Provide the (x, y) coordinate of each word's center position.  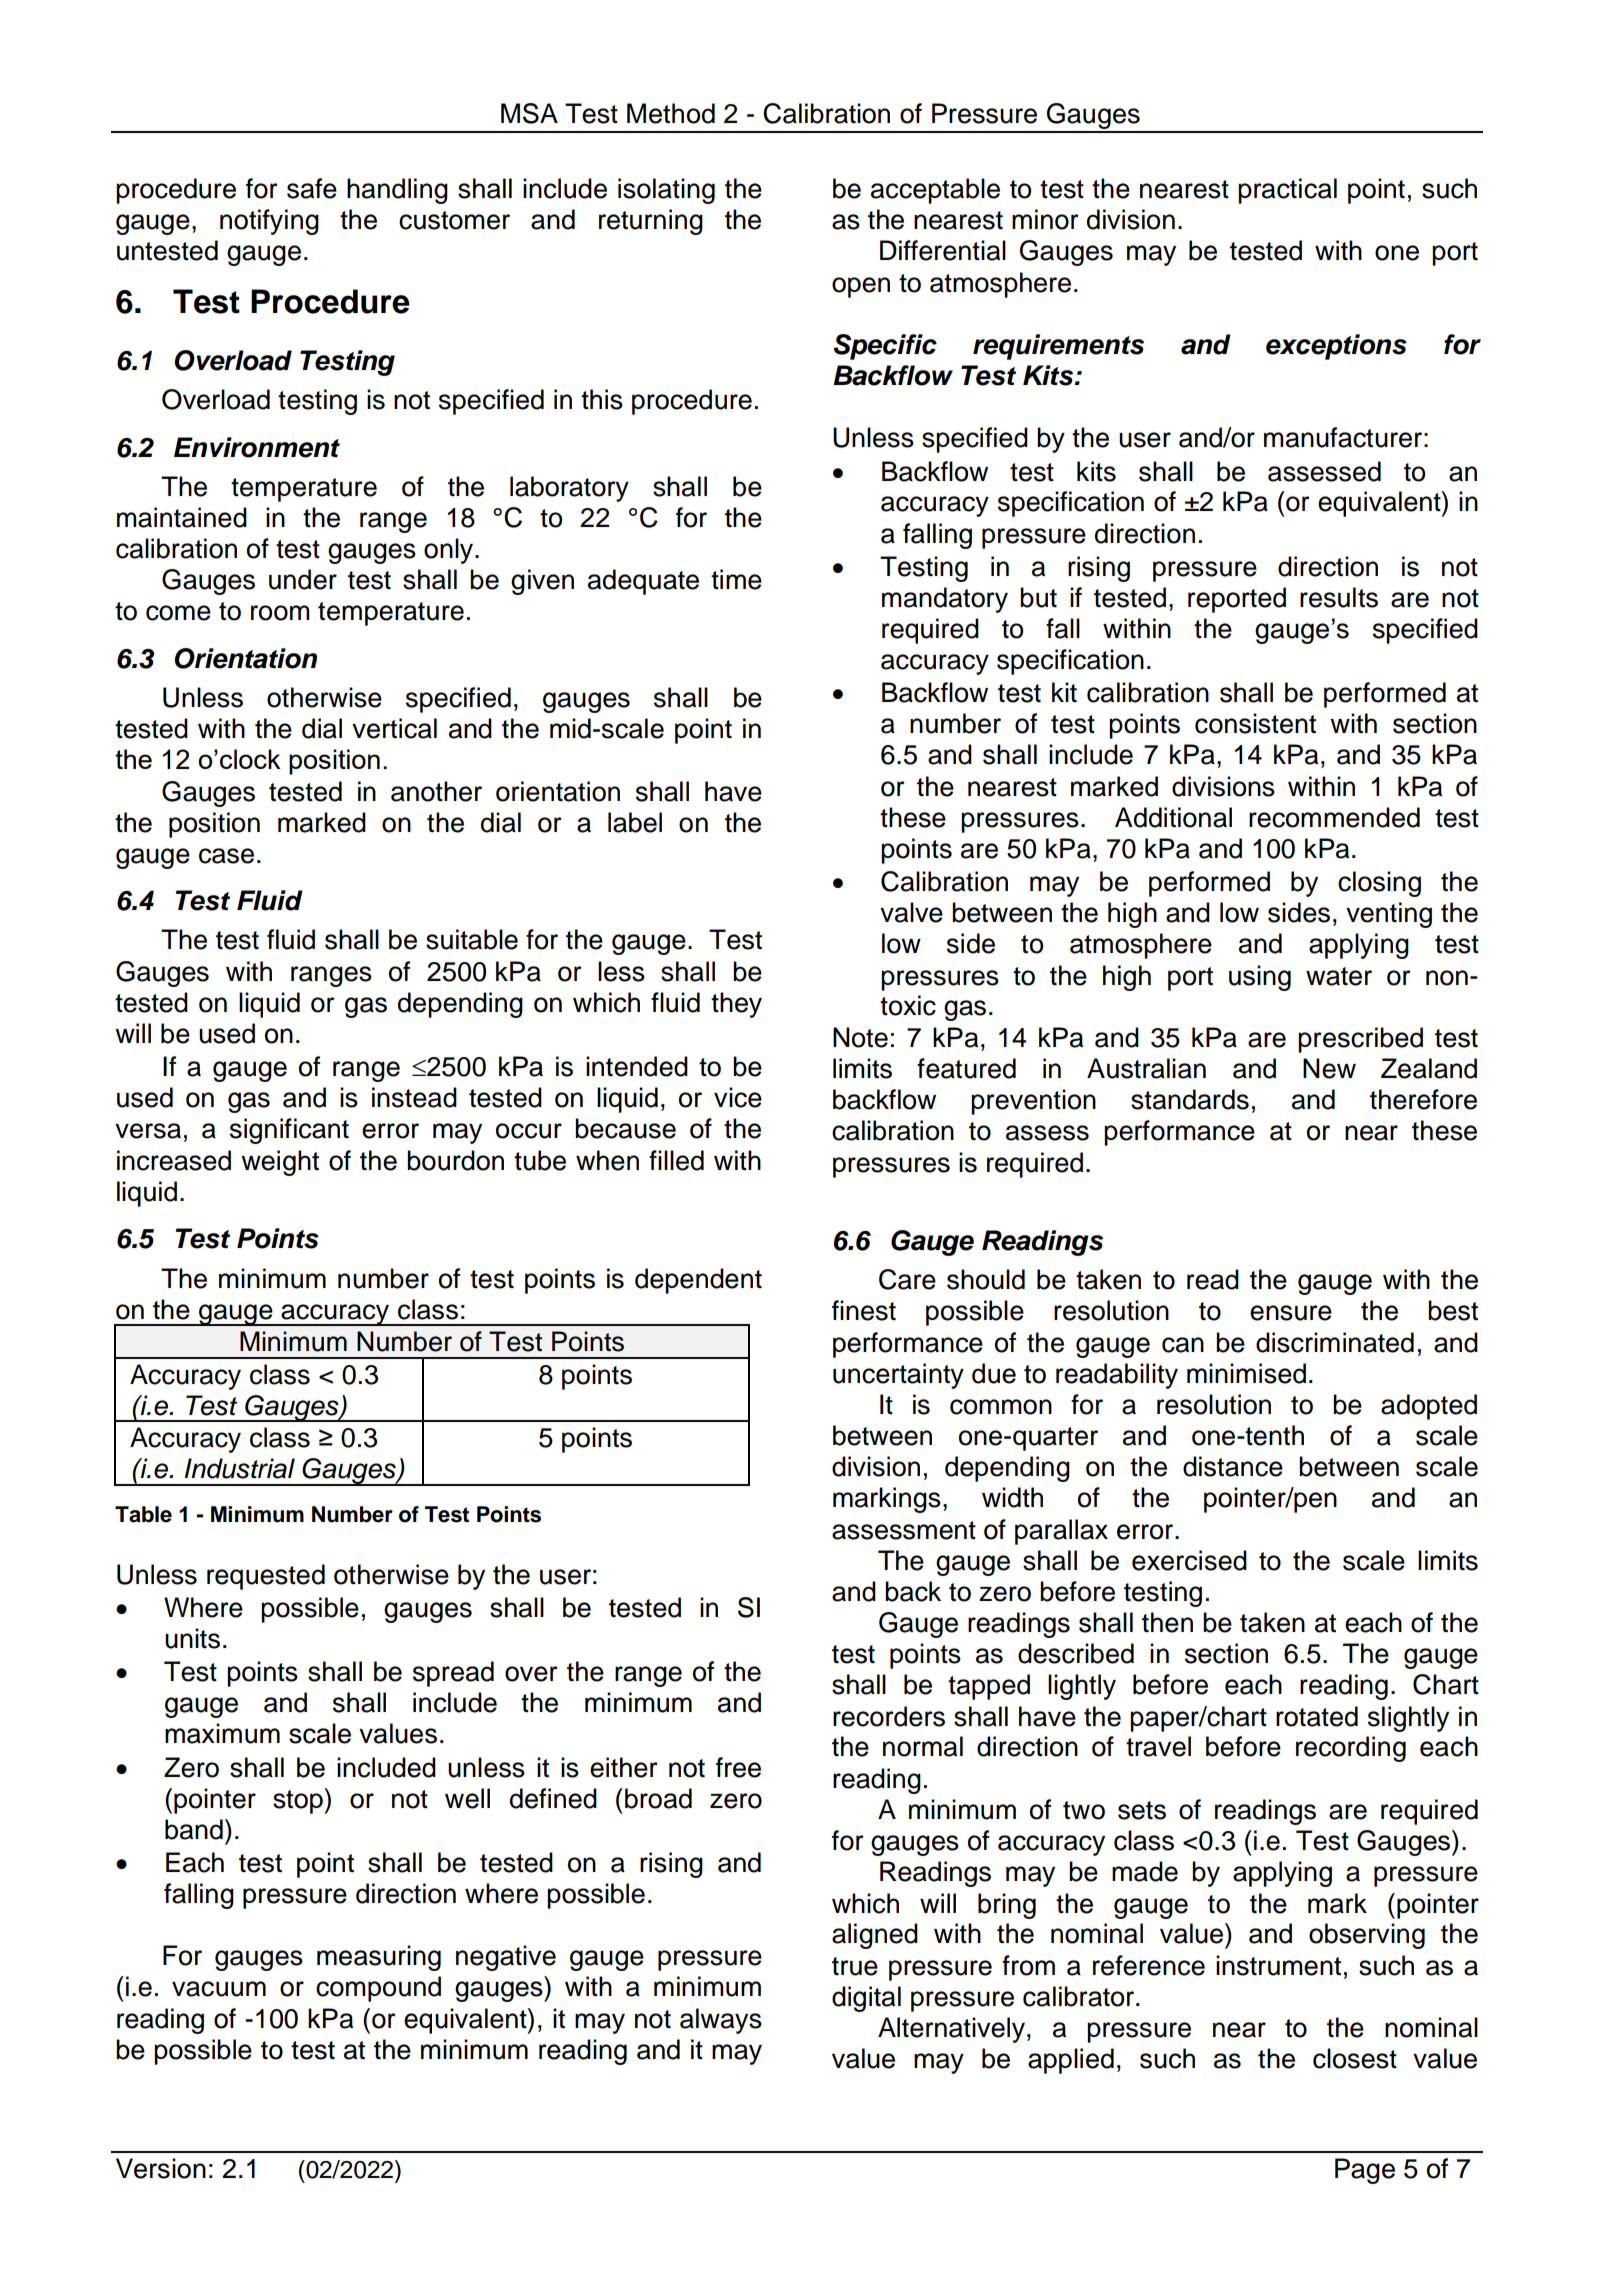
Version (161, 2168)
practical (1287, 191)
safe (312, 188)
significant (289, 1131)
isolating (666, 191)
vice (738, 1097)
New (1329, 1068)
